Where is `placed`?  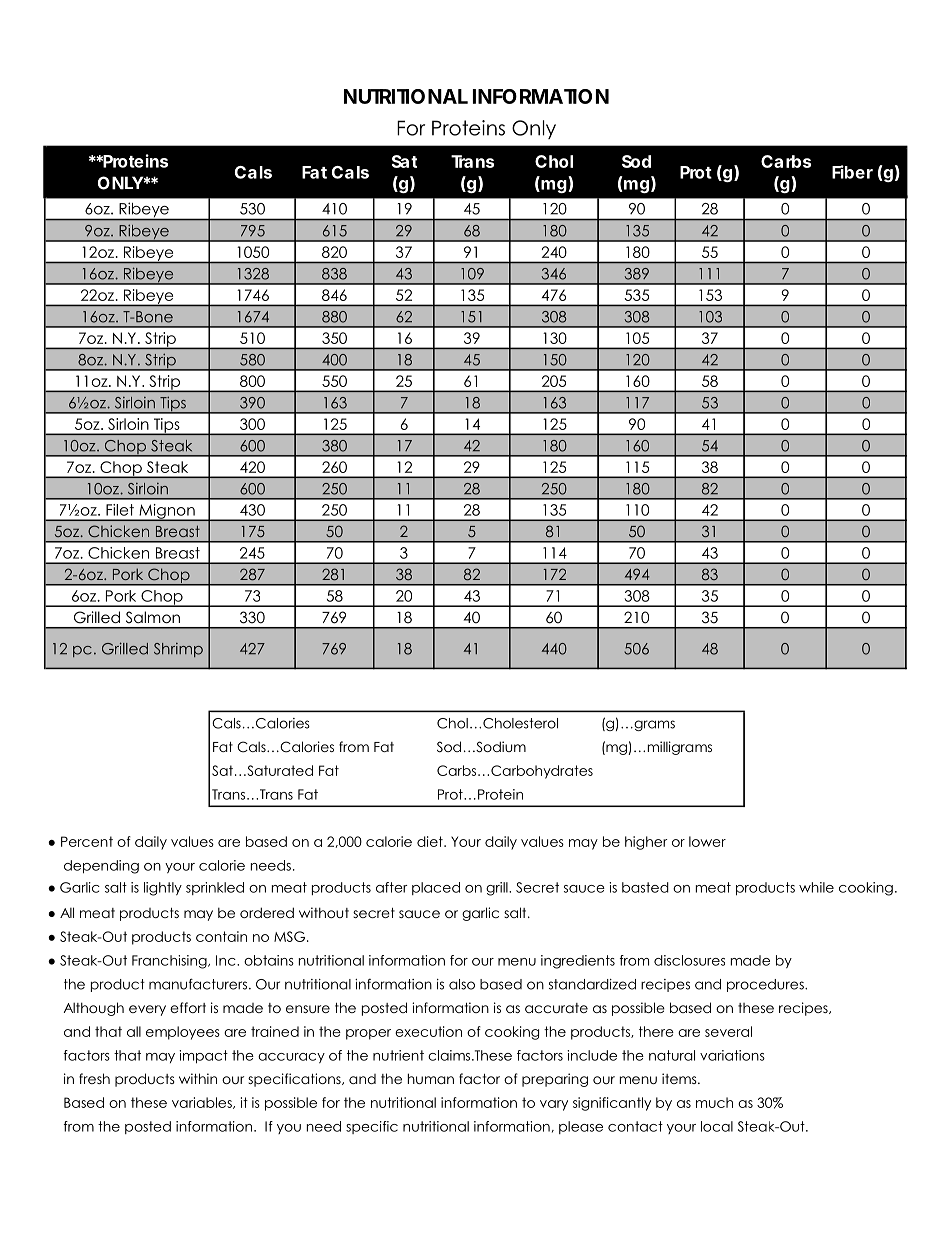
placed is located at coordinates (436, 888).
